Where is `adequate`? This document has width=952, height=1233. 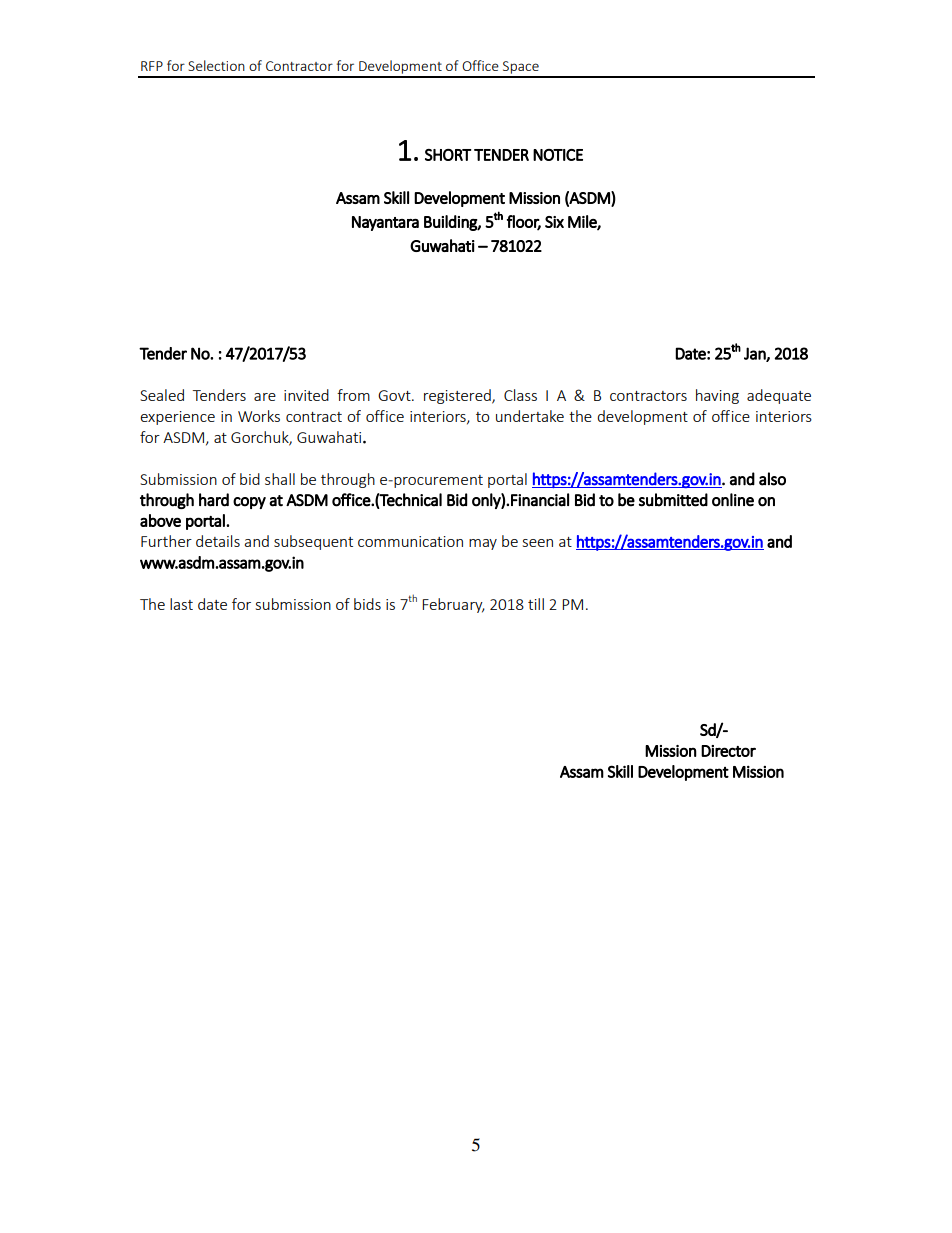
adequate is located at coordinates (779, 396).
